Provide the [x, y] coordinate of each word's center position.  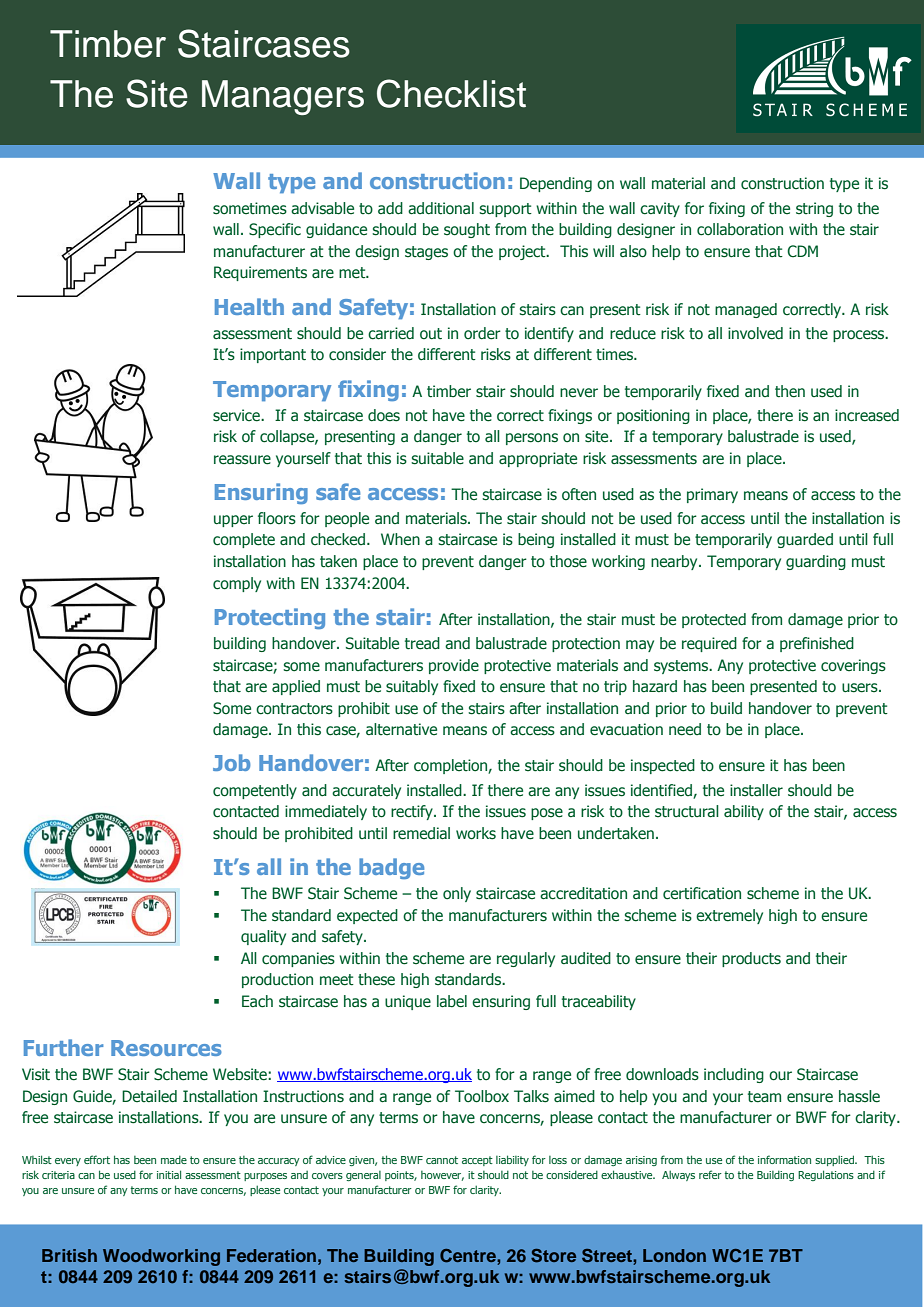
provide [454, 666]
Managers [283, 97]
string [814, 209]
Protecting [270, 618]
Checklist [451, 93]
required [709, 644]
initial [169, 1174]
